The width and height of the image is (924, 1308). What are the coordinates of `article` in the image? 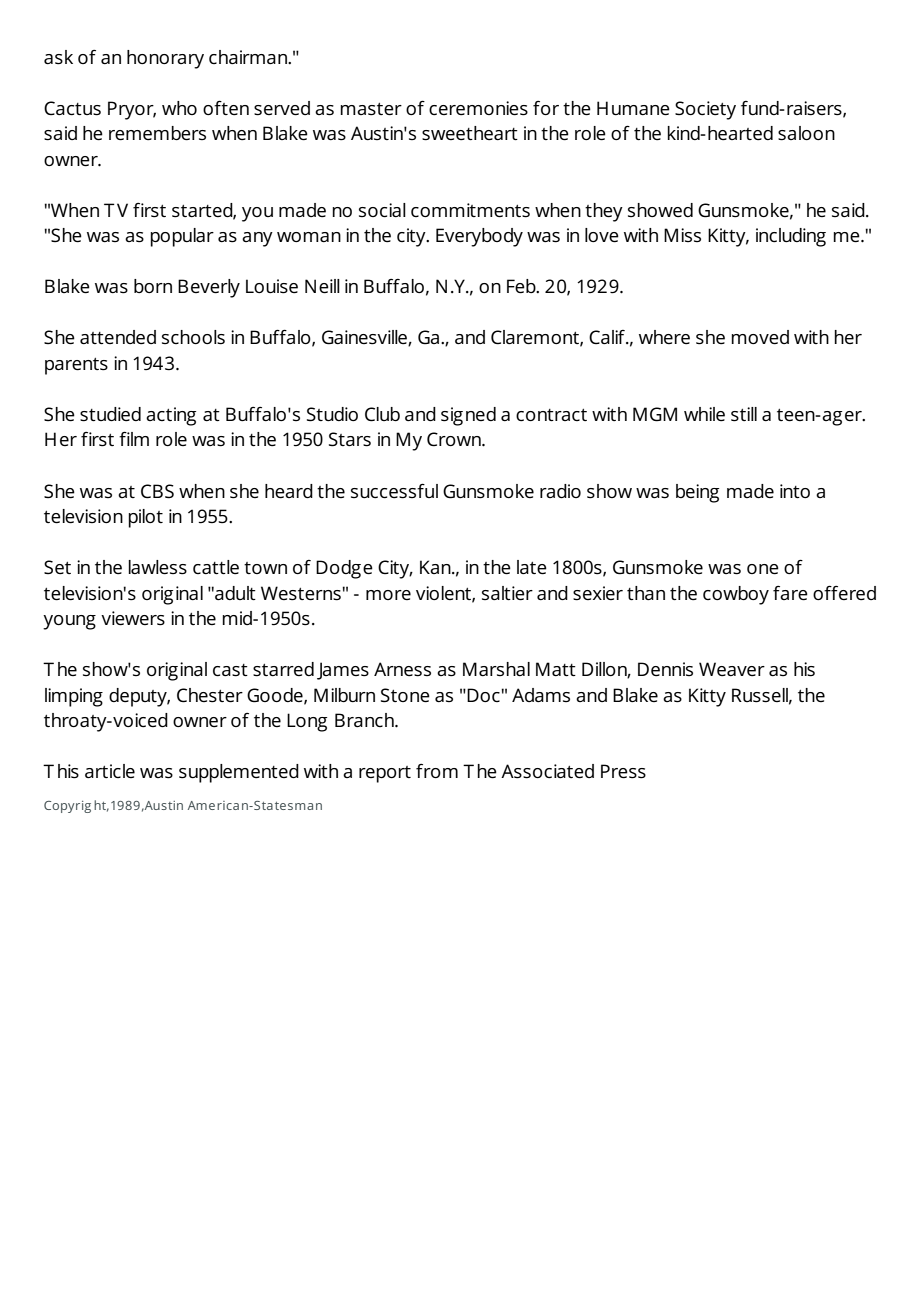 It's located at (110, 771).
